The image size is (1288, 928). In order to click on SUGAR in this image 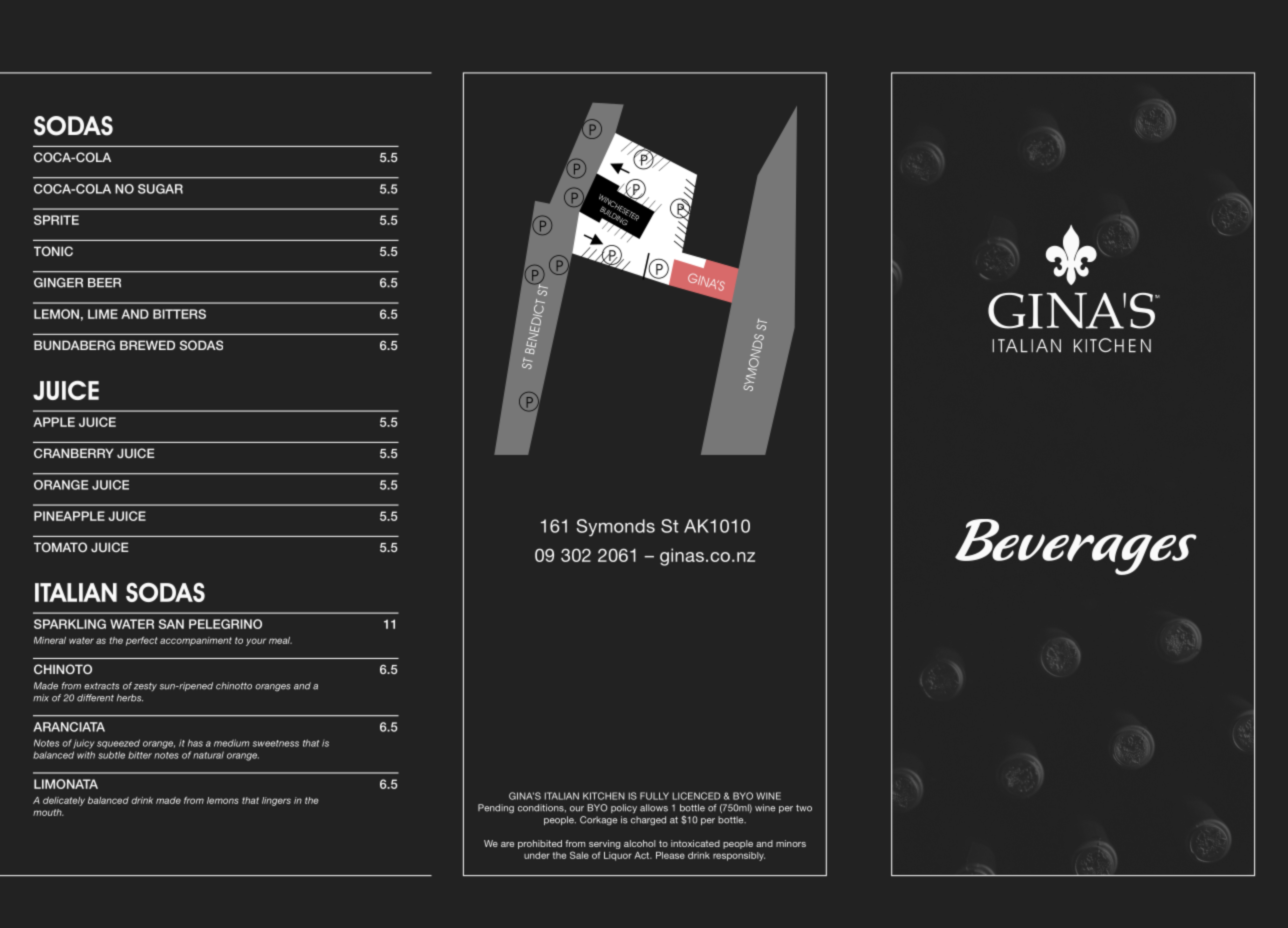, I will do `click(160, 189)`.
